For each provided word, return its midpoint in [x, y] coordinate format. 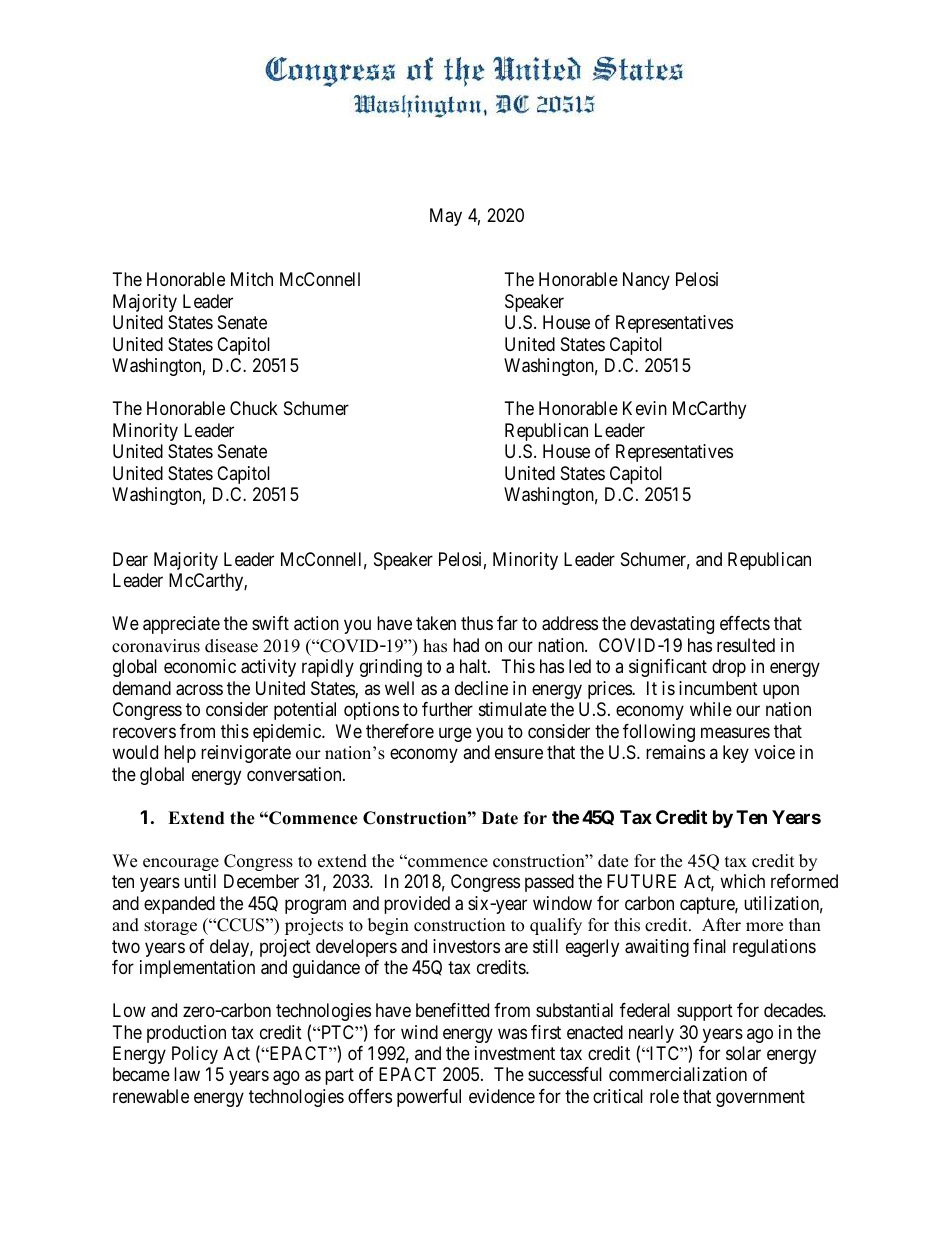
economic [200, 666]
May [446, 217]
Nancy [646, 281]
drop [729, 668]
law [187, 1074]
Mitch [252, 279]
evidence [502, 1096]
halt [474, 666]
